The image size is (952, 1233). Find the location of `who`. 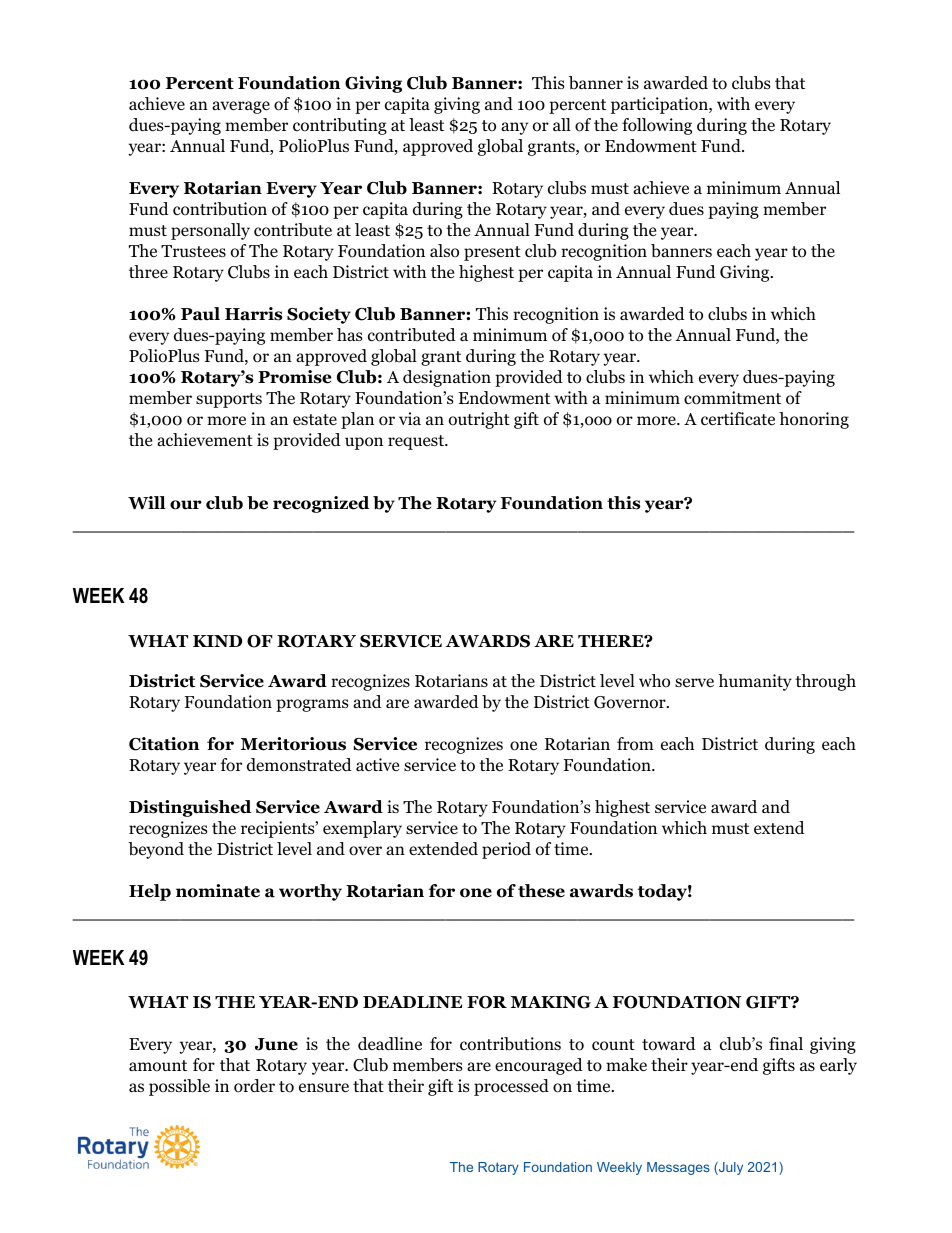

who is located at coordinates (654, 681).
